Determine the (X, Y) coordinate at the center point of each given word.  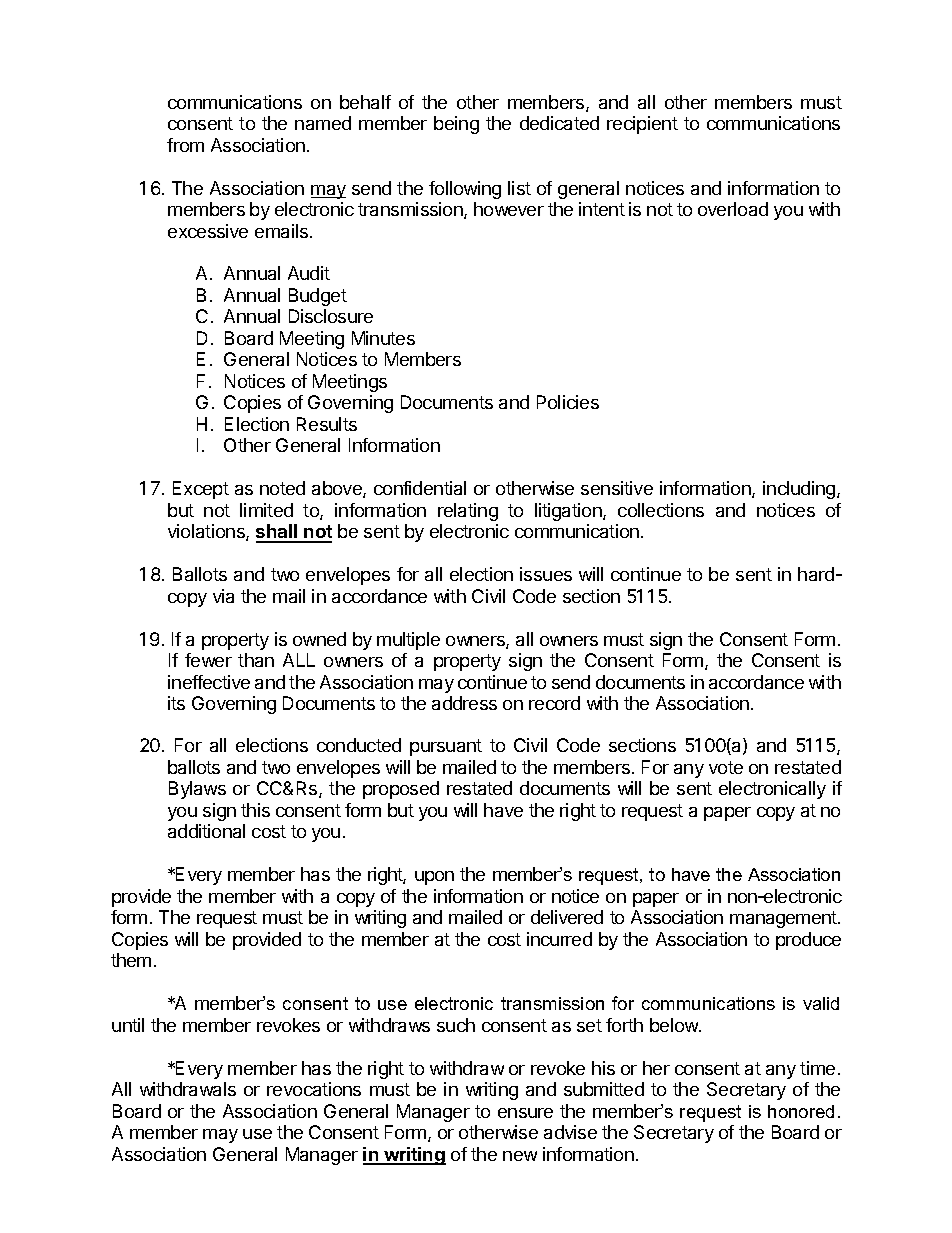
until (128, 1025)
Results (327, 424)
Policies (568, 402)
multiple (408, 641)
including (800, 490)
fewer (208, 660)
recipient (642, 125)
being (456, 125)
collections (661, 510)
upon (434, 878)
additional (206, 831)
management (784, 919)
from (185, 145)
